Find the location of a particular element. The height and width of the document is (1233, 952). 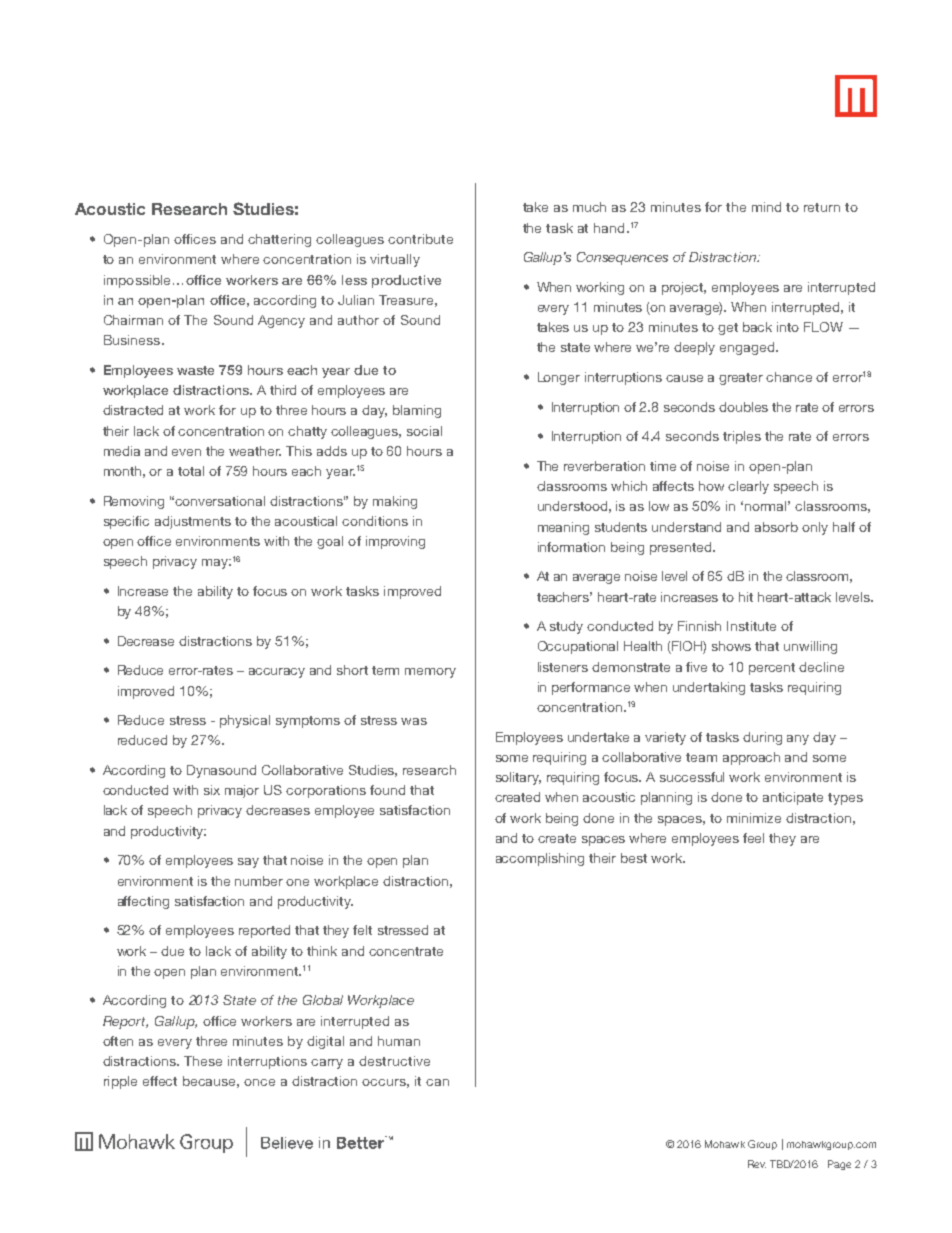

affecting is located at coordinates (143, 902).
